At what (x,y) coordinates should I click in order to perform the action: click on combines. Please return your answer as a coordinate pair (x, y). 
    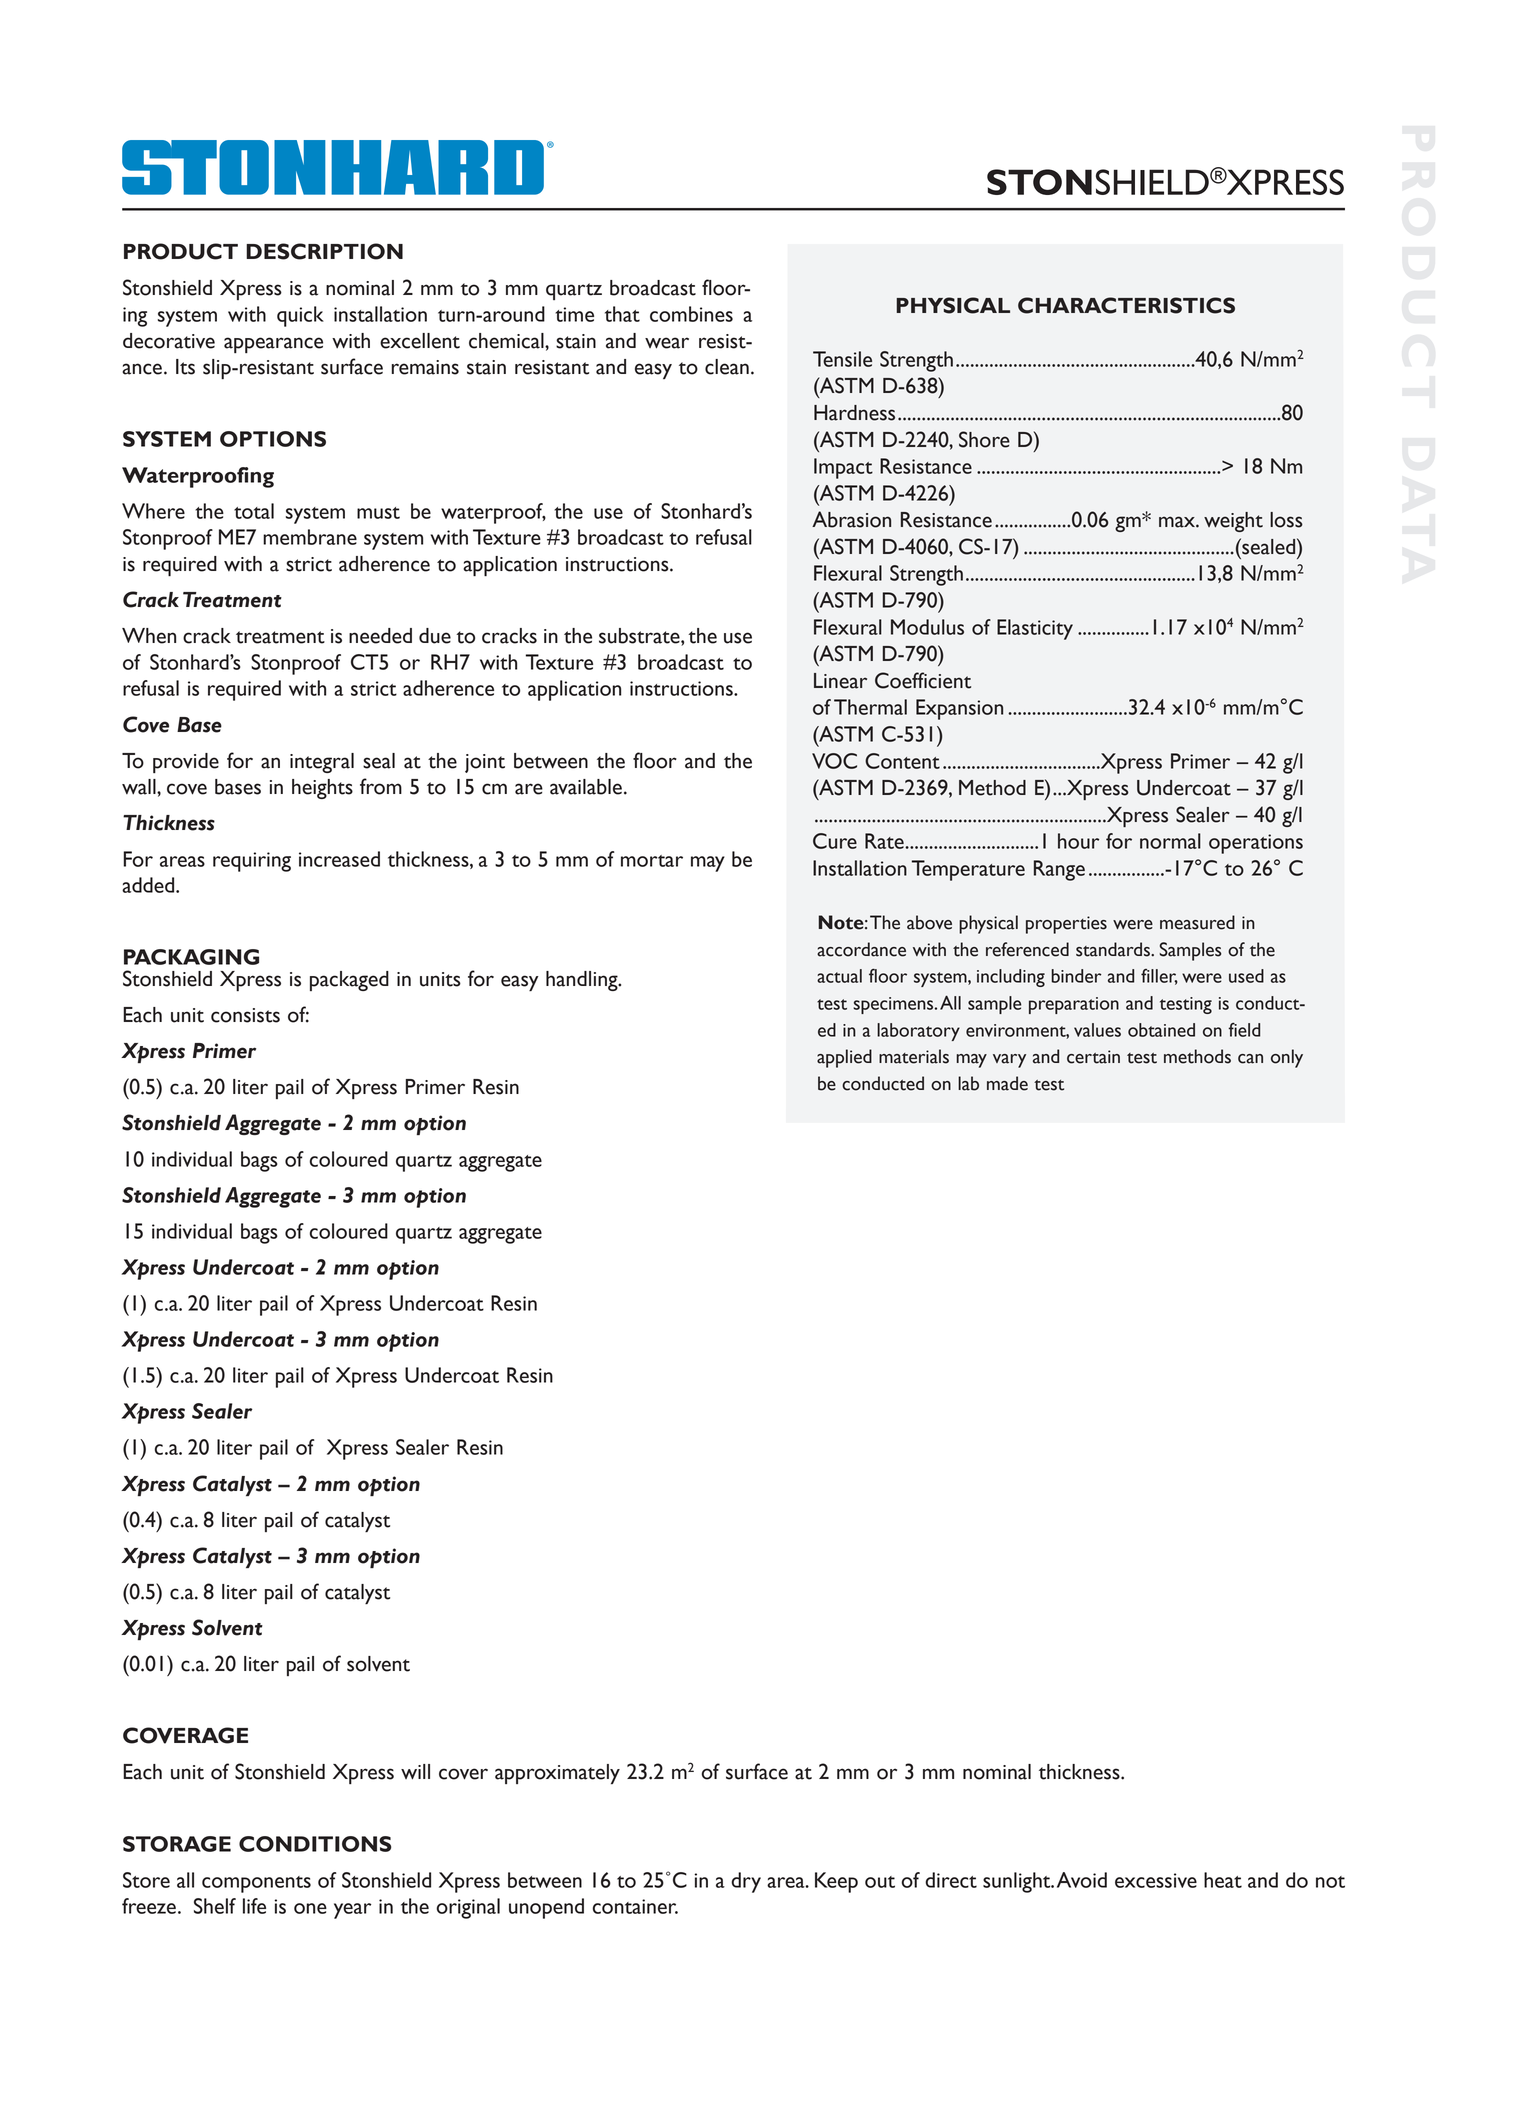
    Looking at the image, I should click on (691, 314).
